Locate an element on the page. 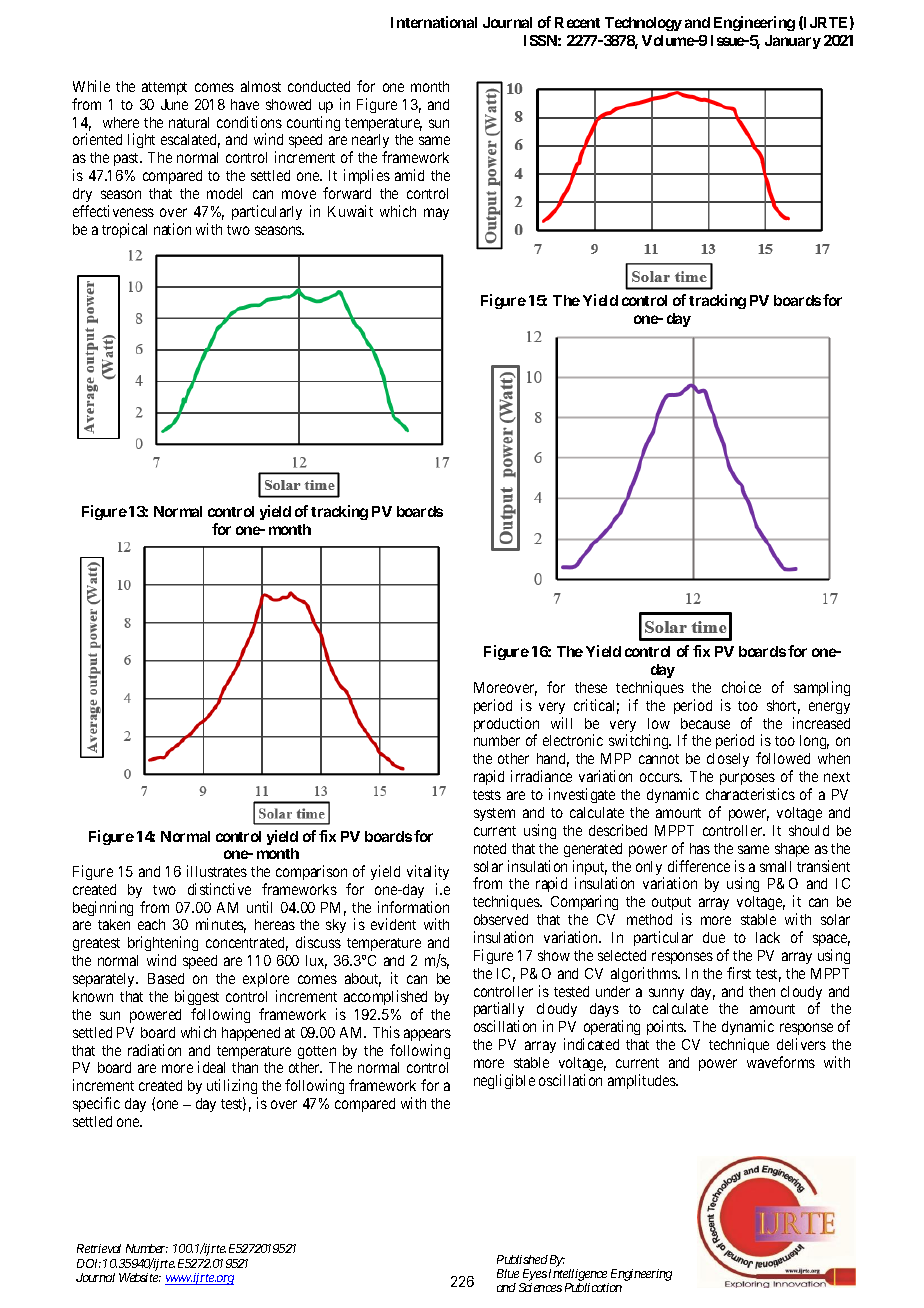 Image resolution: width=924 pixels, height=1308 pixels. choice is located at coordinates (741, 687).
